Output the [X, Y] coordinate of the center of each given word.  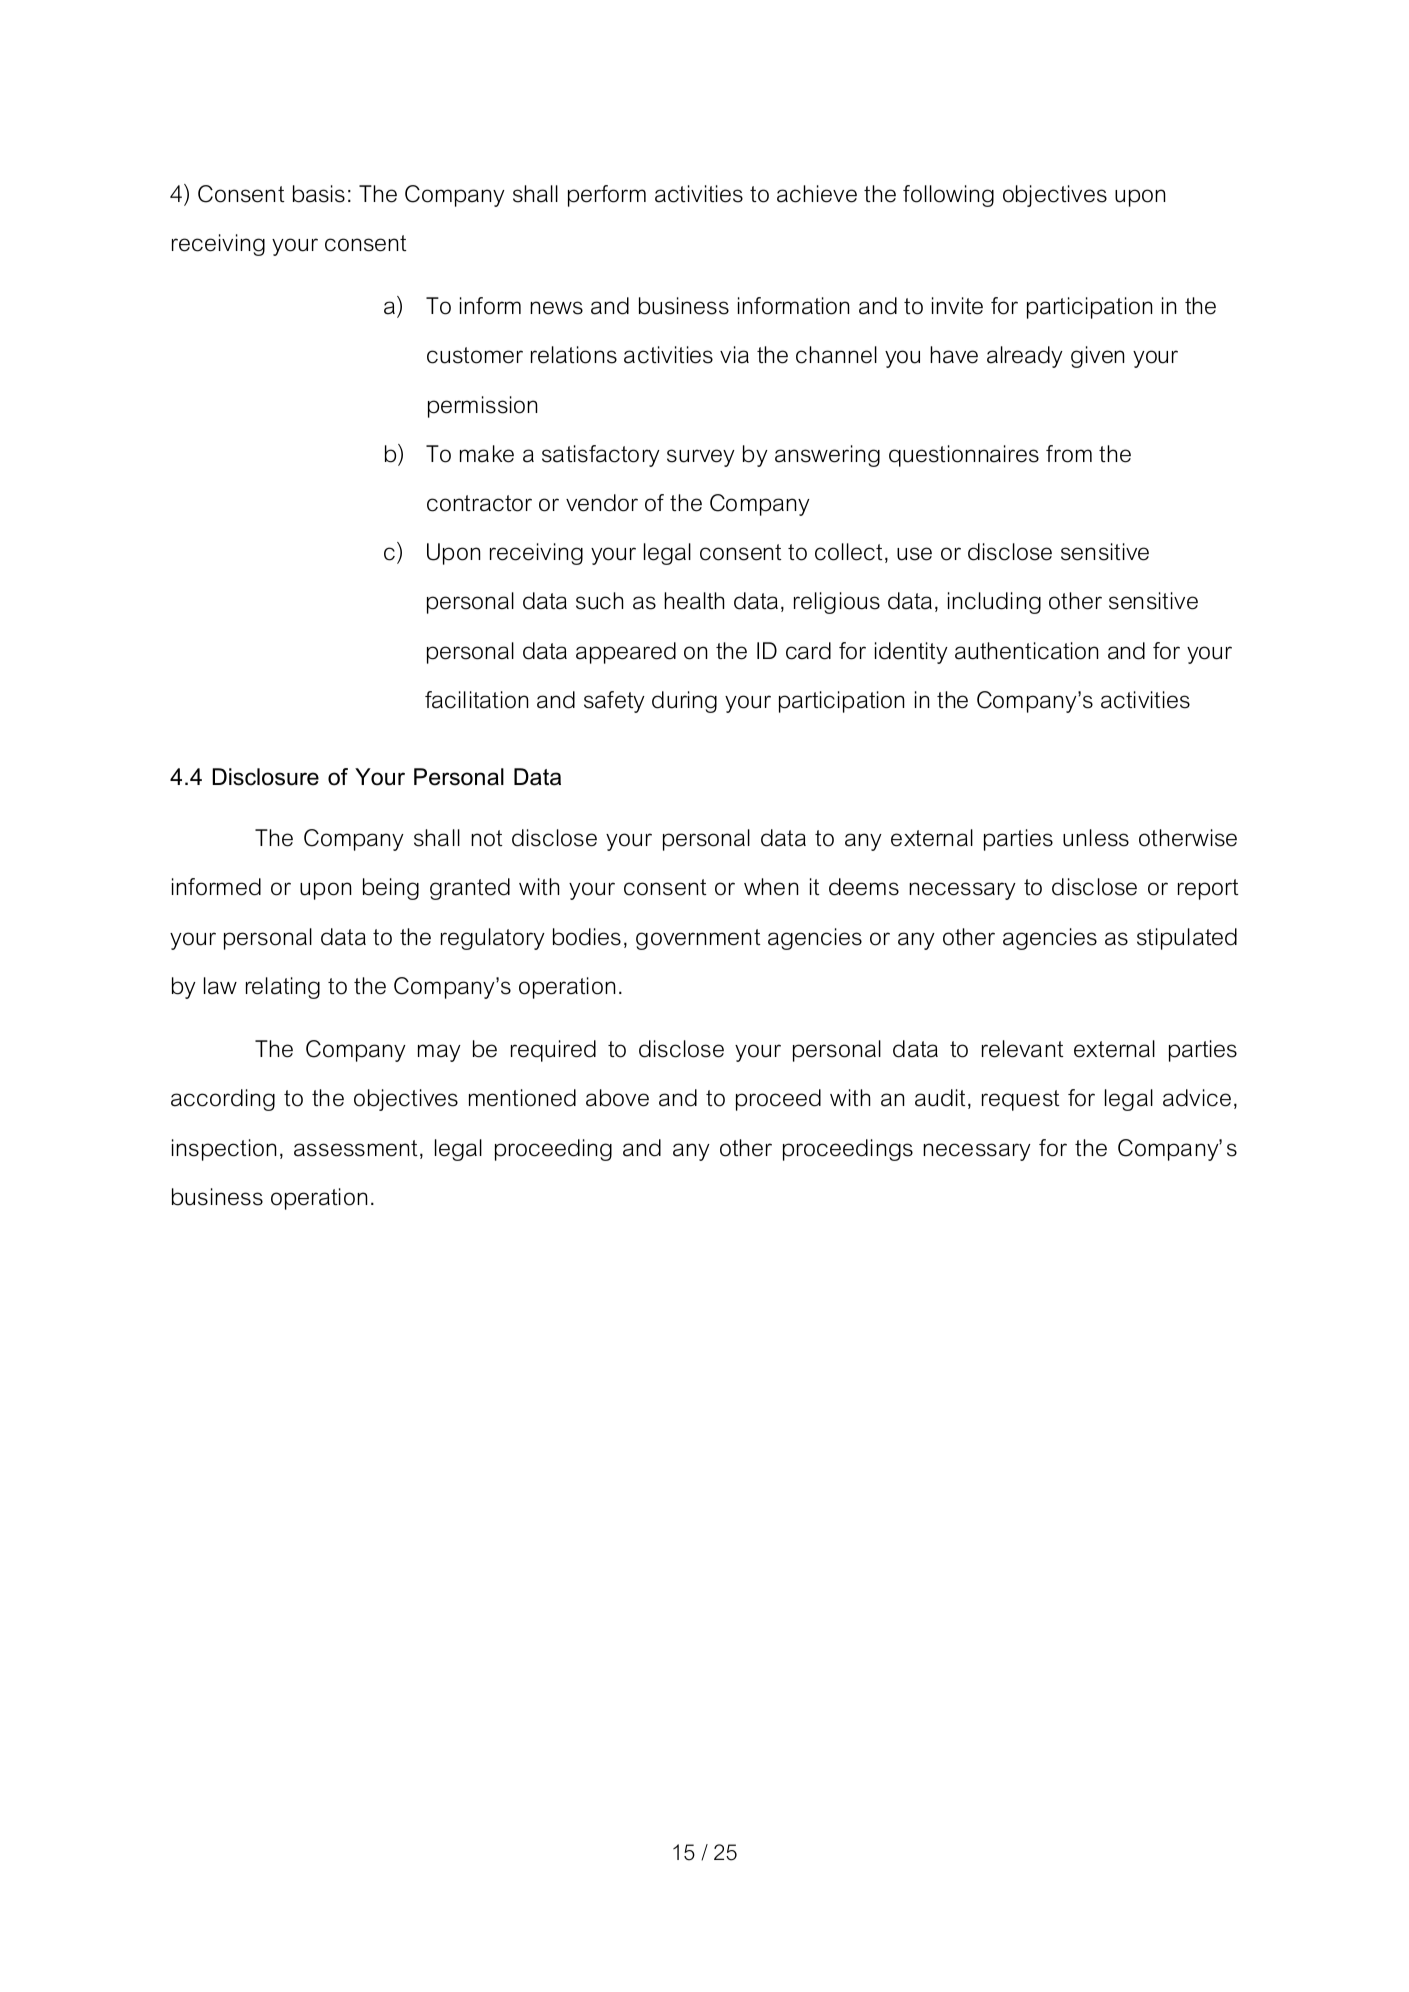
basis [319, 194]
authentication [1026, 651]
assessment [357, 1149]
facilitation [476, 700]
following [948, 196]
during [684, 702]
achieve [817, 194]
